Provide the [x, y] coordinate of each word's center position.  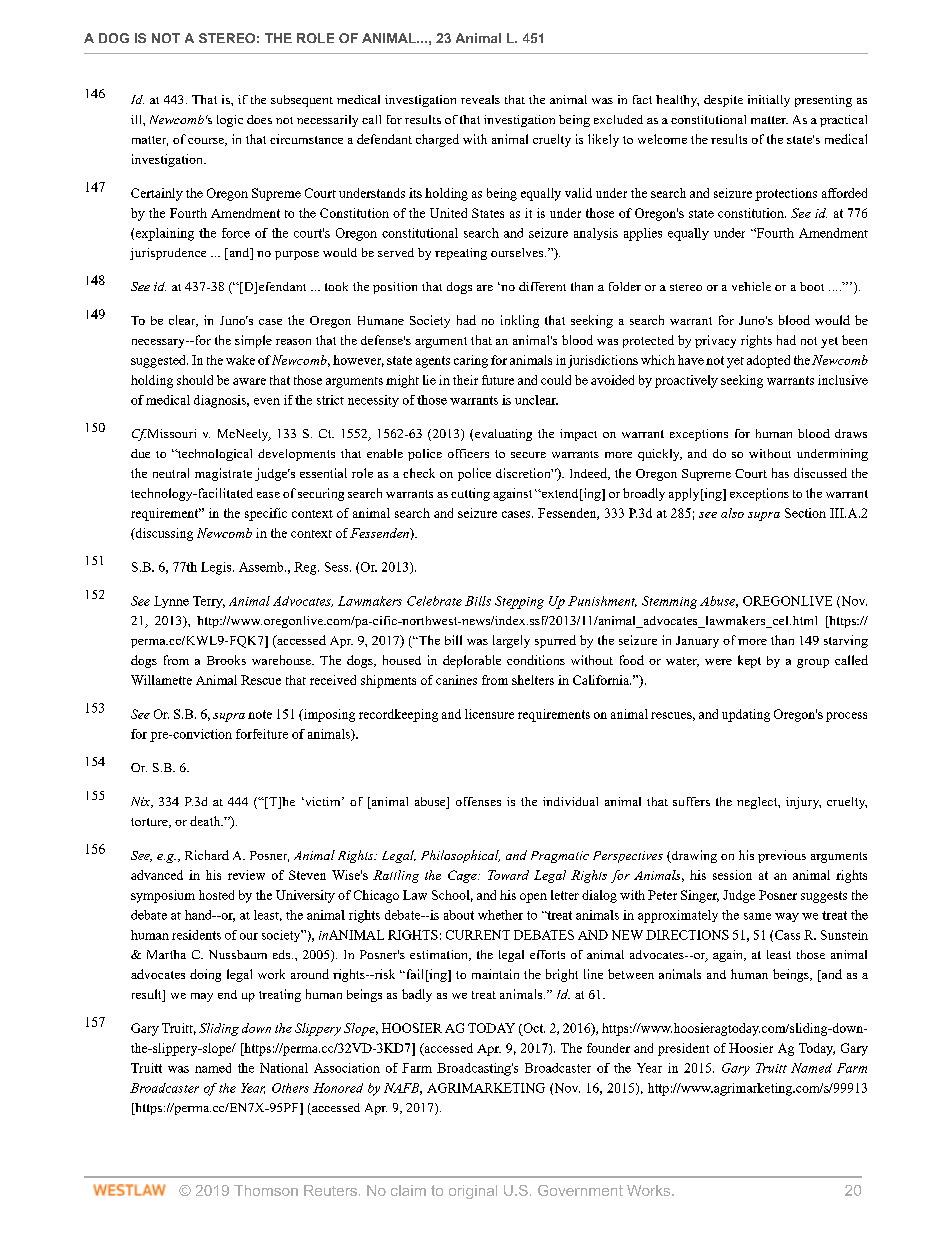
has [780, 473]
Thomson [266, 1190]
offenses [478, 801]
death [206, 821]
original [473, 1192]
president [683, 1049]
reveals [480, 99]
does [259, 119]
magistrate [223, 474]
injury [803, 803]
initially [769, 101]
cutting [470, 494]
